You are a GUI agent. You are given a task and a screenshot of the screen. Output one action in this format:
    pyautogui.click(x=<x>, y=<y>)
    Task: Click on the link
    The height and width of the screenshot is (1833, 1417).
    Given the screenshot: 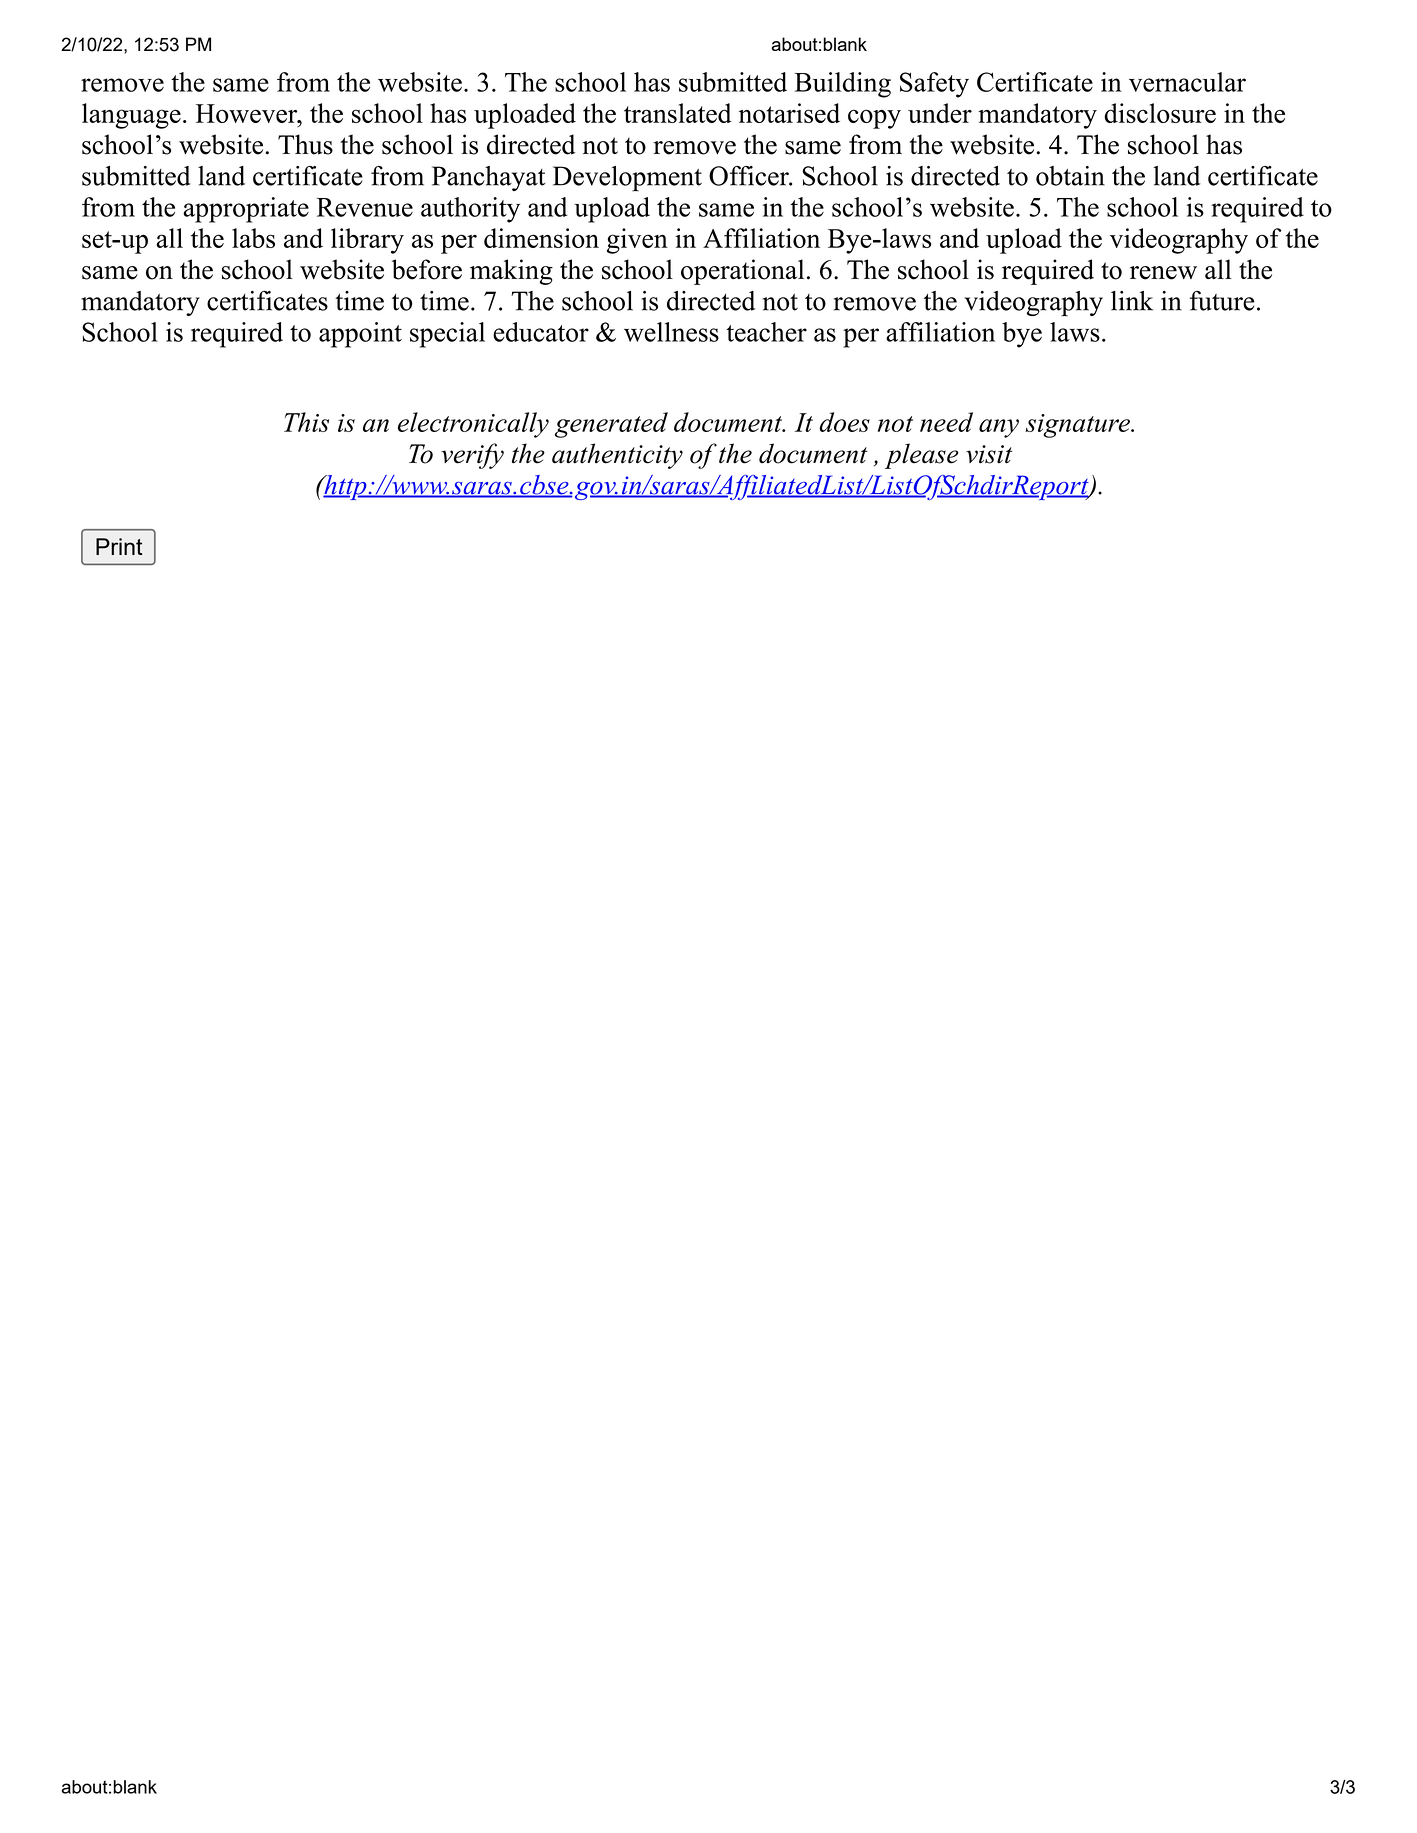 What is the action you would take?
    pyautogui.click(x=1132, y=301)
